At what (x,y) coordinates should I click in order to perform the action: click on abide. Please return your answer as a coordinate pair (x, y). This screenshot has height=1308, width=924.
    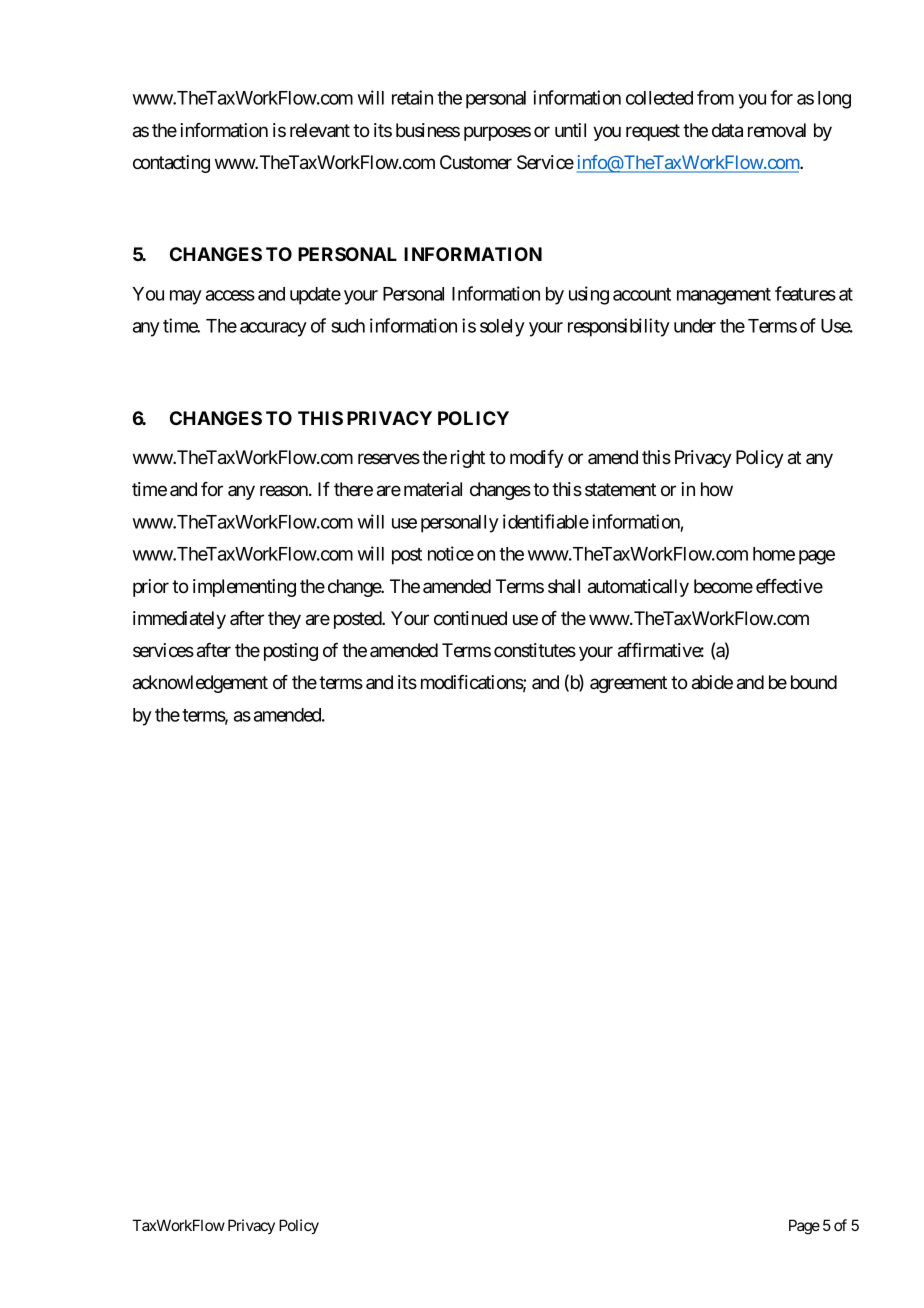
    Looking at the image, I should click on (712, 682).
